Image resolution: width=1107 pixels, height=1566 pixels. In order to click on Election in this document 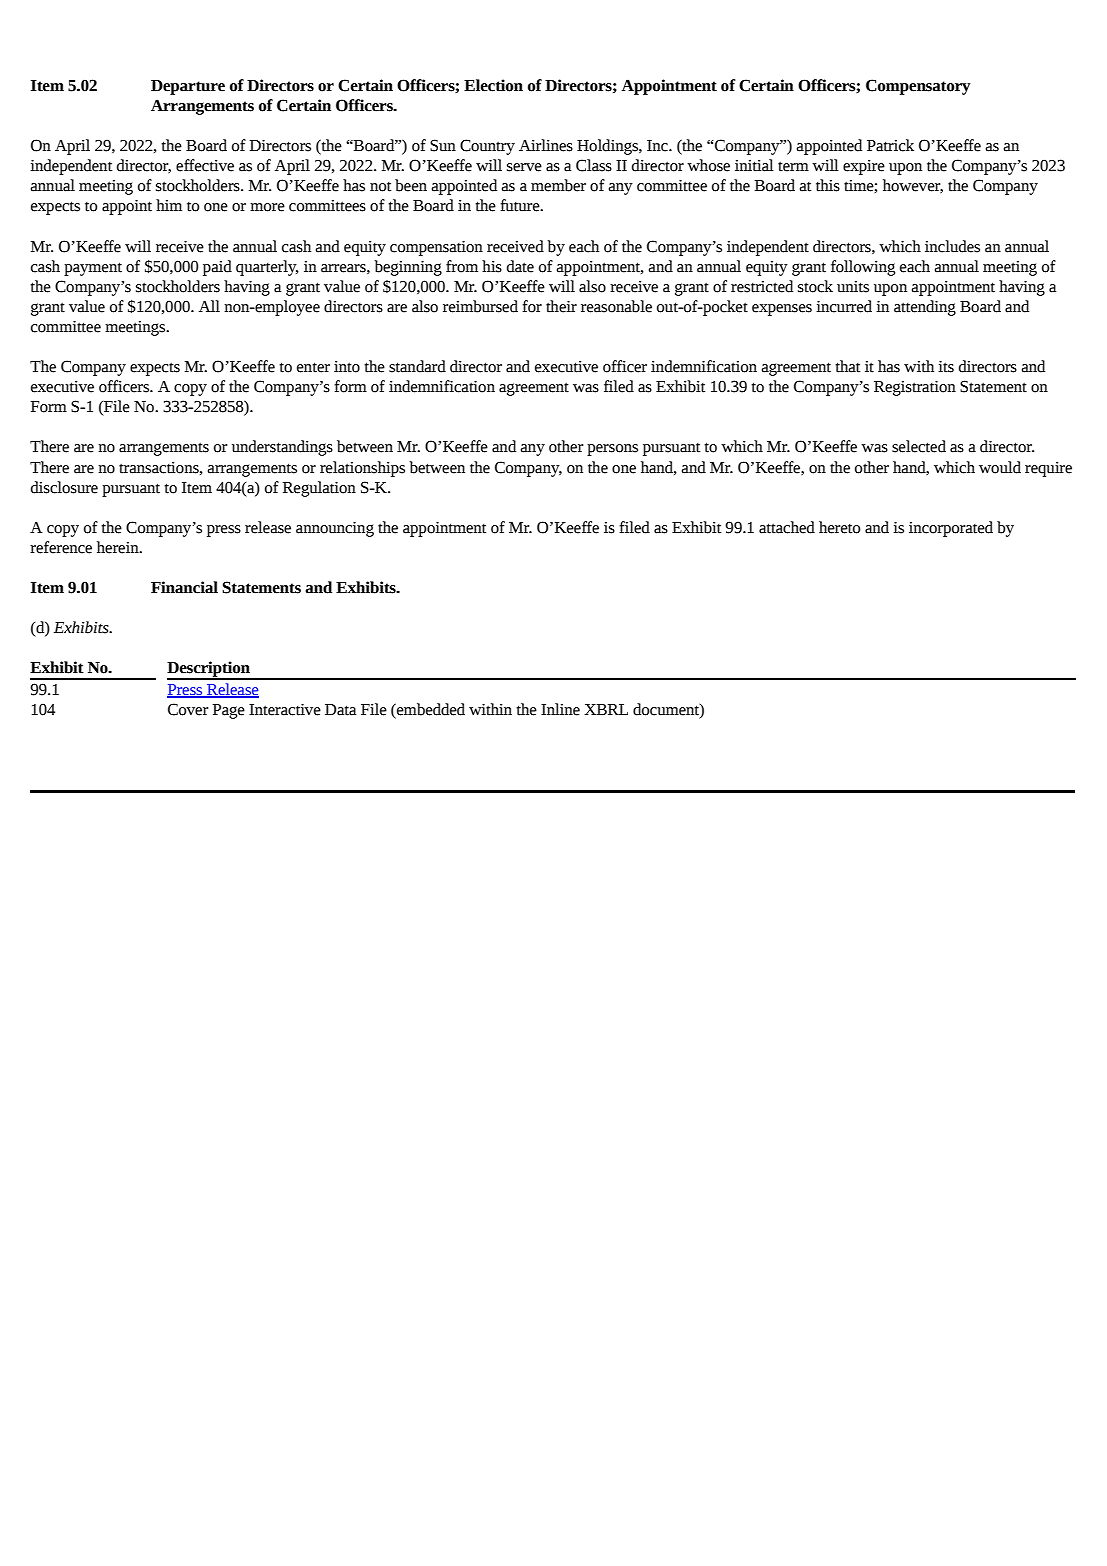, I will do `click(493, 85)`.
